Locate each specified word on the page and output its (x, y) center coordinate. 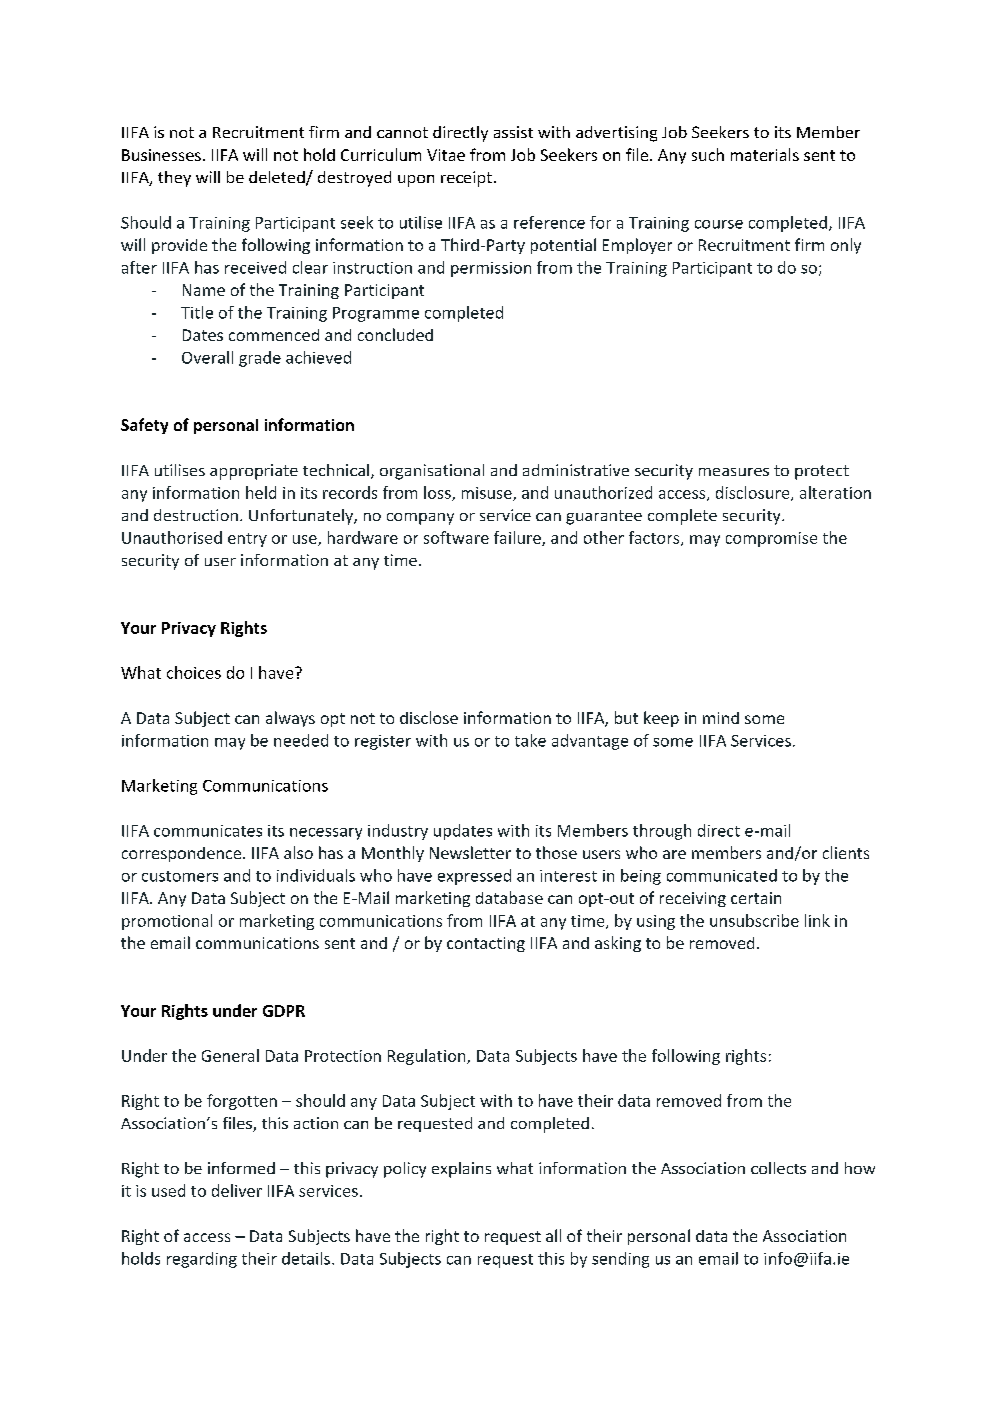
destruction (196, 515)
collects (778, 1168)
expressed (474, 877)
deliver (237, 1190)
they (174, 179)
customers (180, 876)
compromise (771, 539)
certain (756, 898)
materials (765, 154)
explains (461, 1170)
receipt (466, 179)
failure (518, 538)
